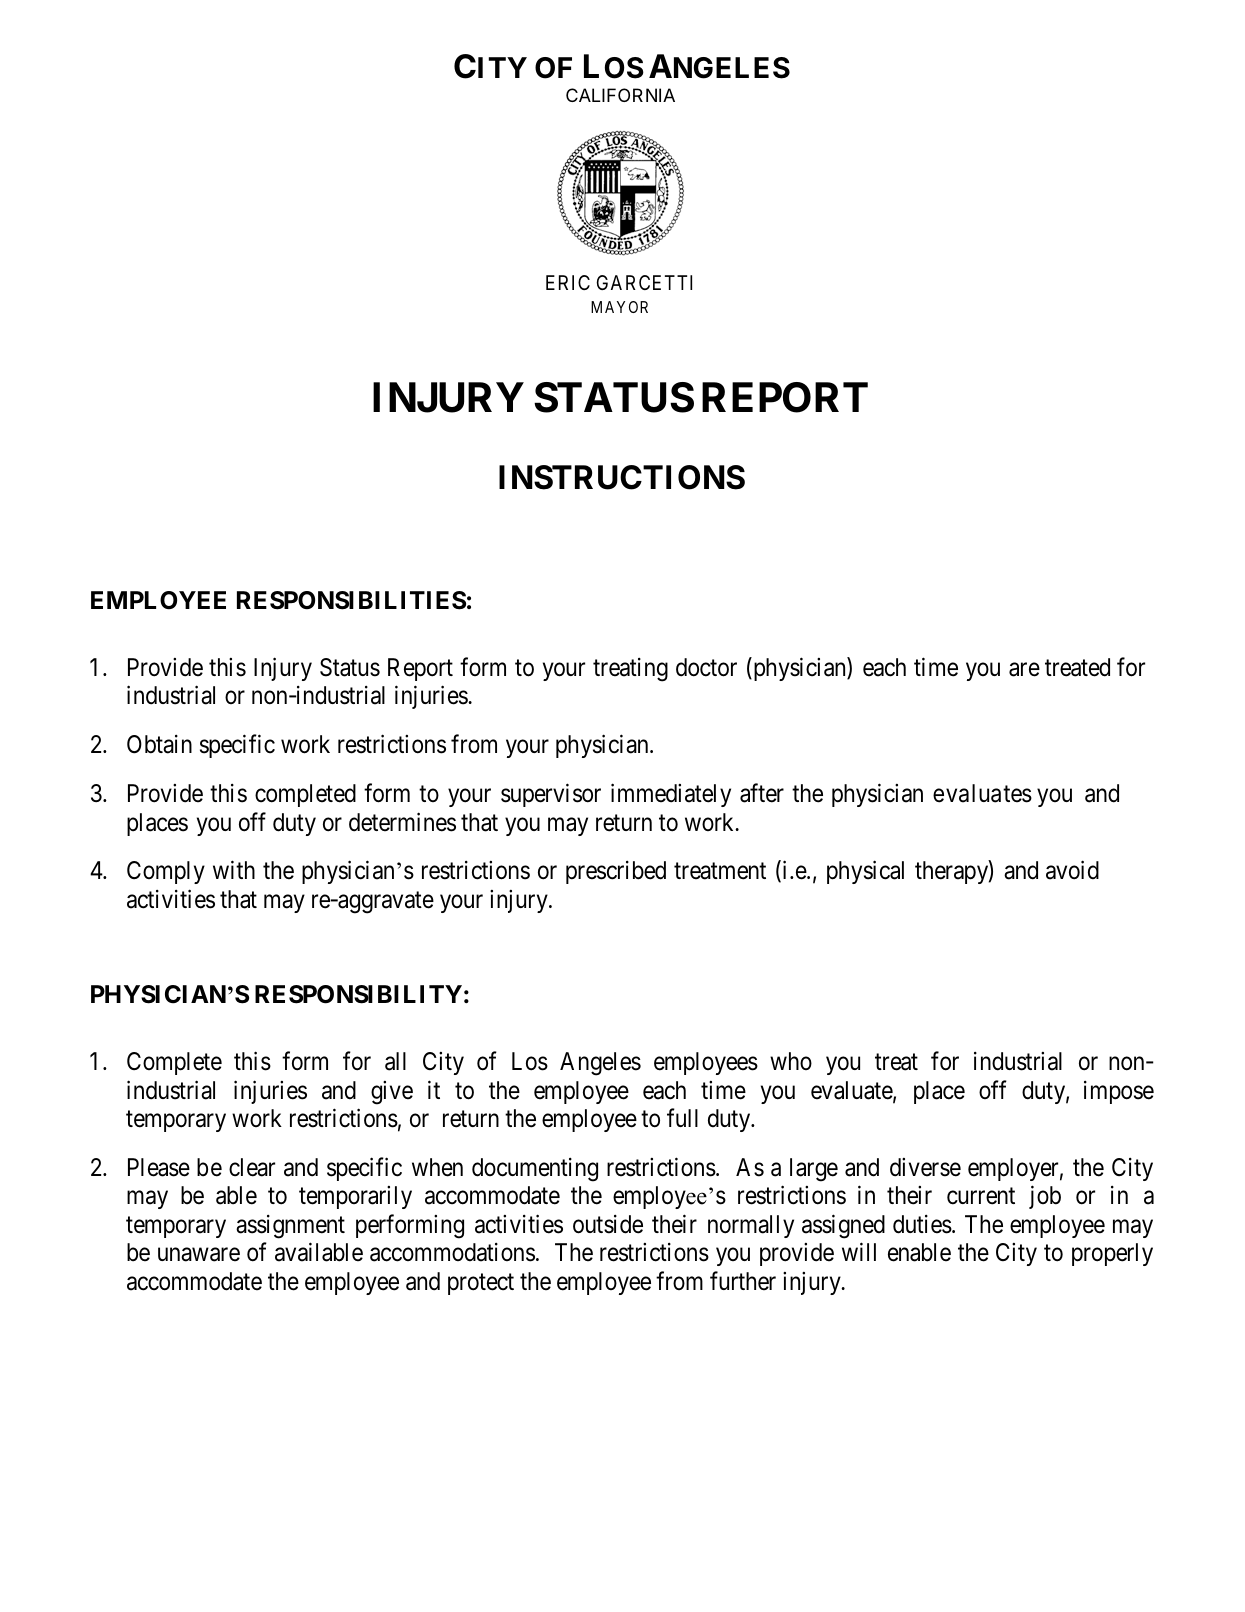  I want to click on after, so click(762, 793).
